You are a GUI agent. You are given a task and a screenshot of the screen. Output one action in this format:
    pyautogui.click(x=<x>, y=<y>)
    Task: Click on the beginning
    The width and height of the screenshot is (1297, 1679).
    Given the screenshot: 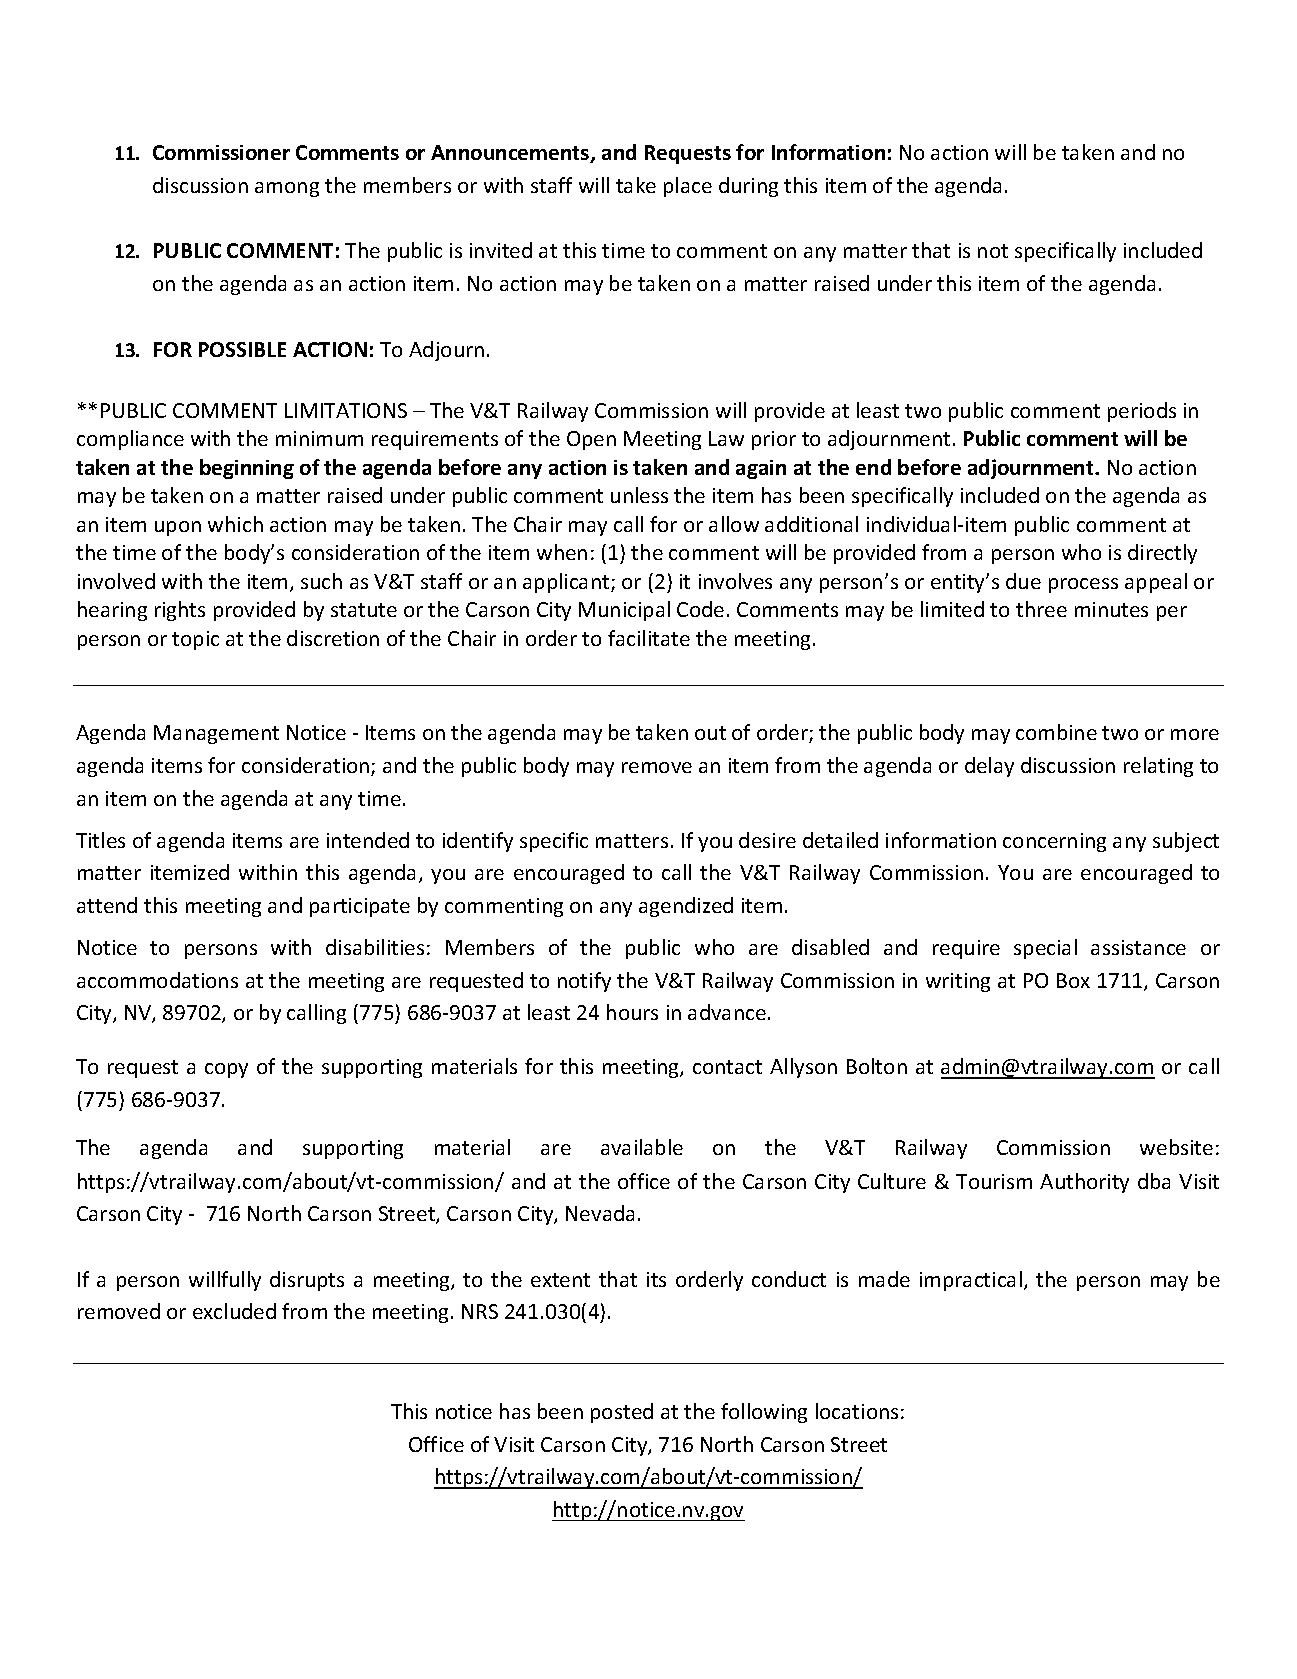 What is the action you would take?
    pyautogui.click(x=247, y=469)
